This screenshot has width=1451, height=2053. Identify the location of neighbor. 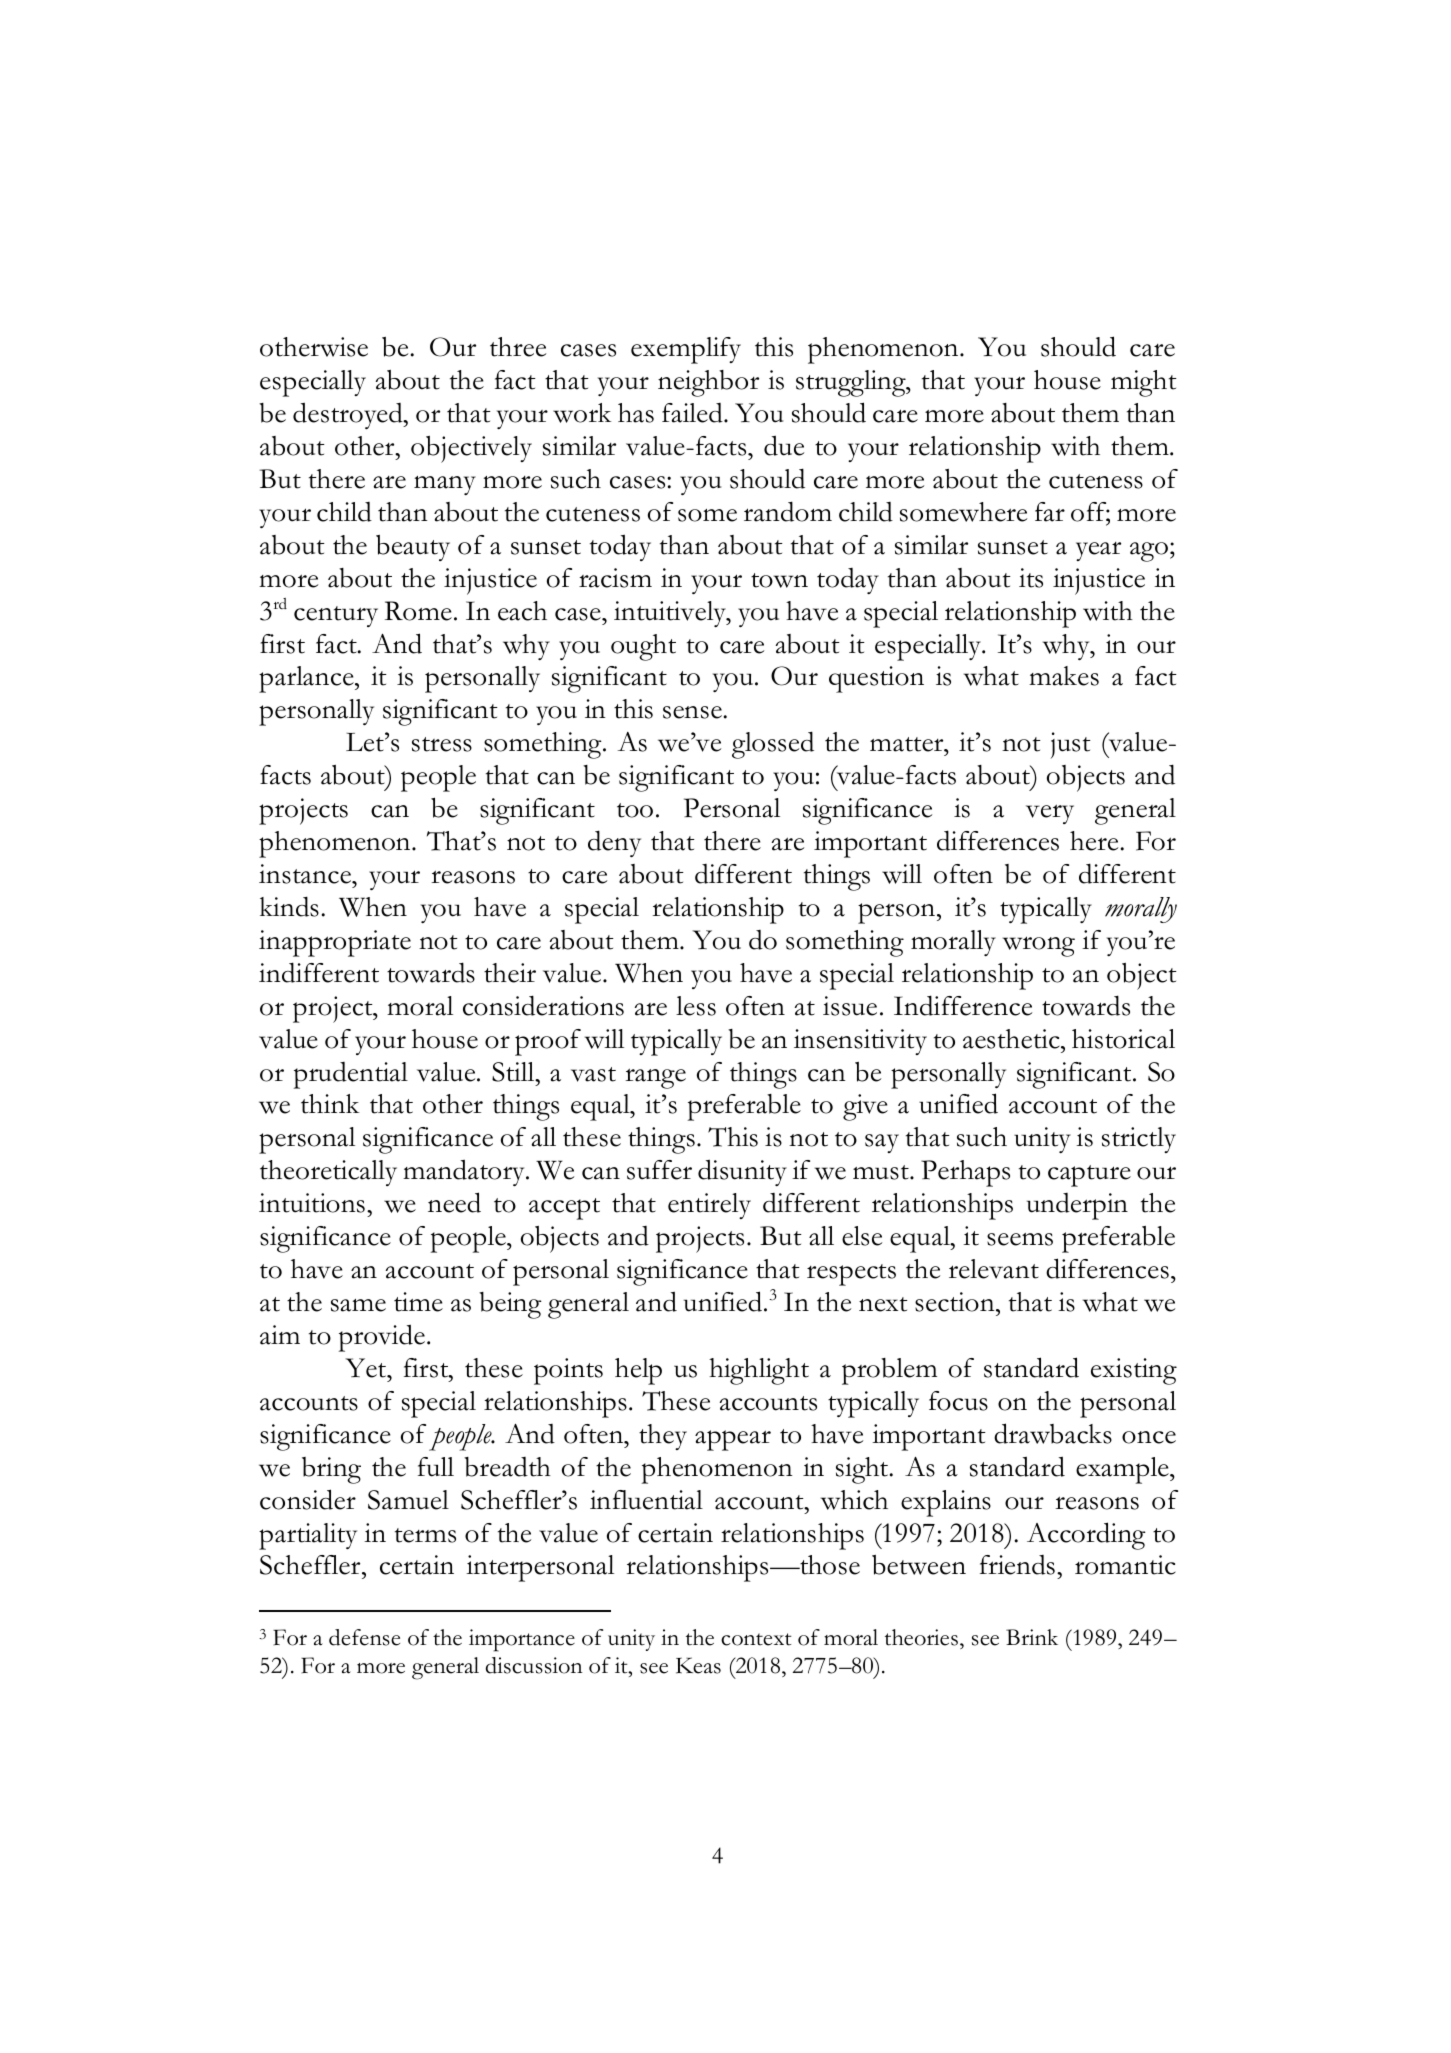
(708, 383).
